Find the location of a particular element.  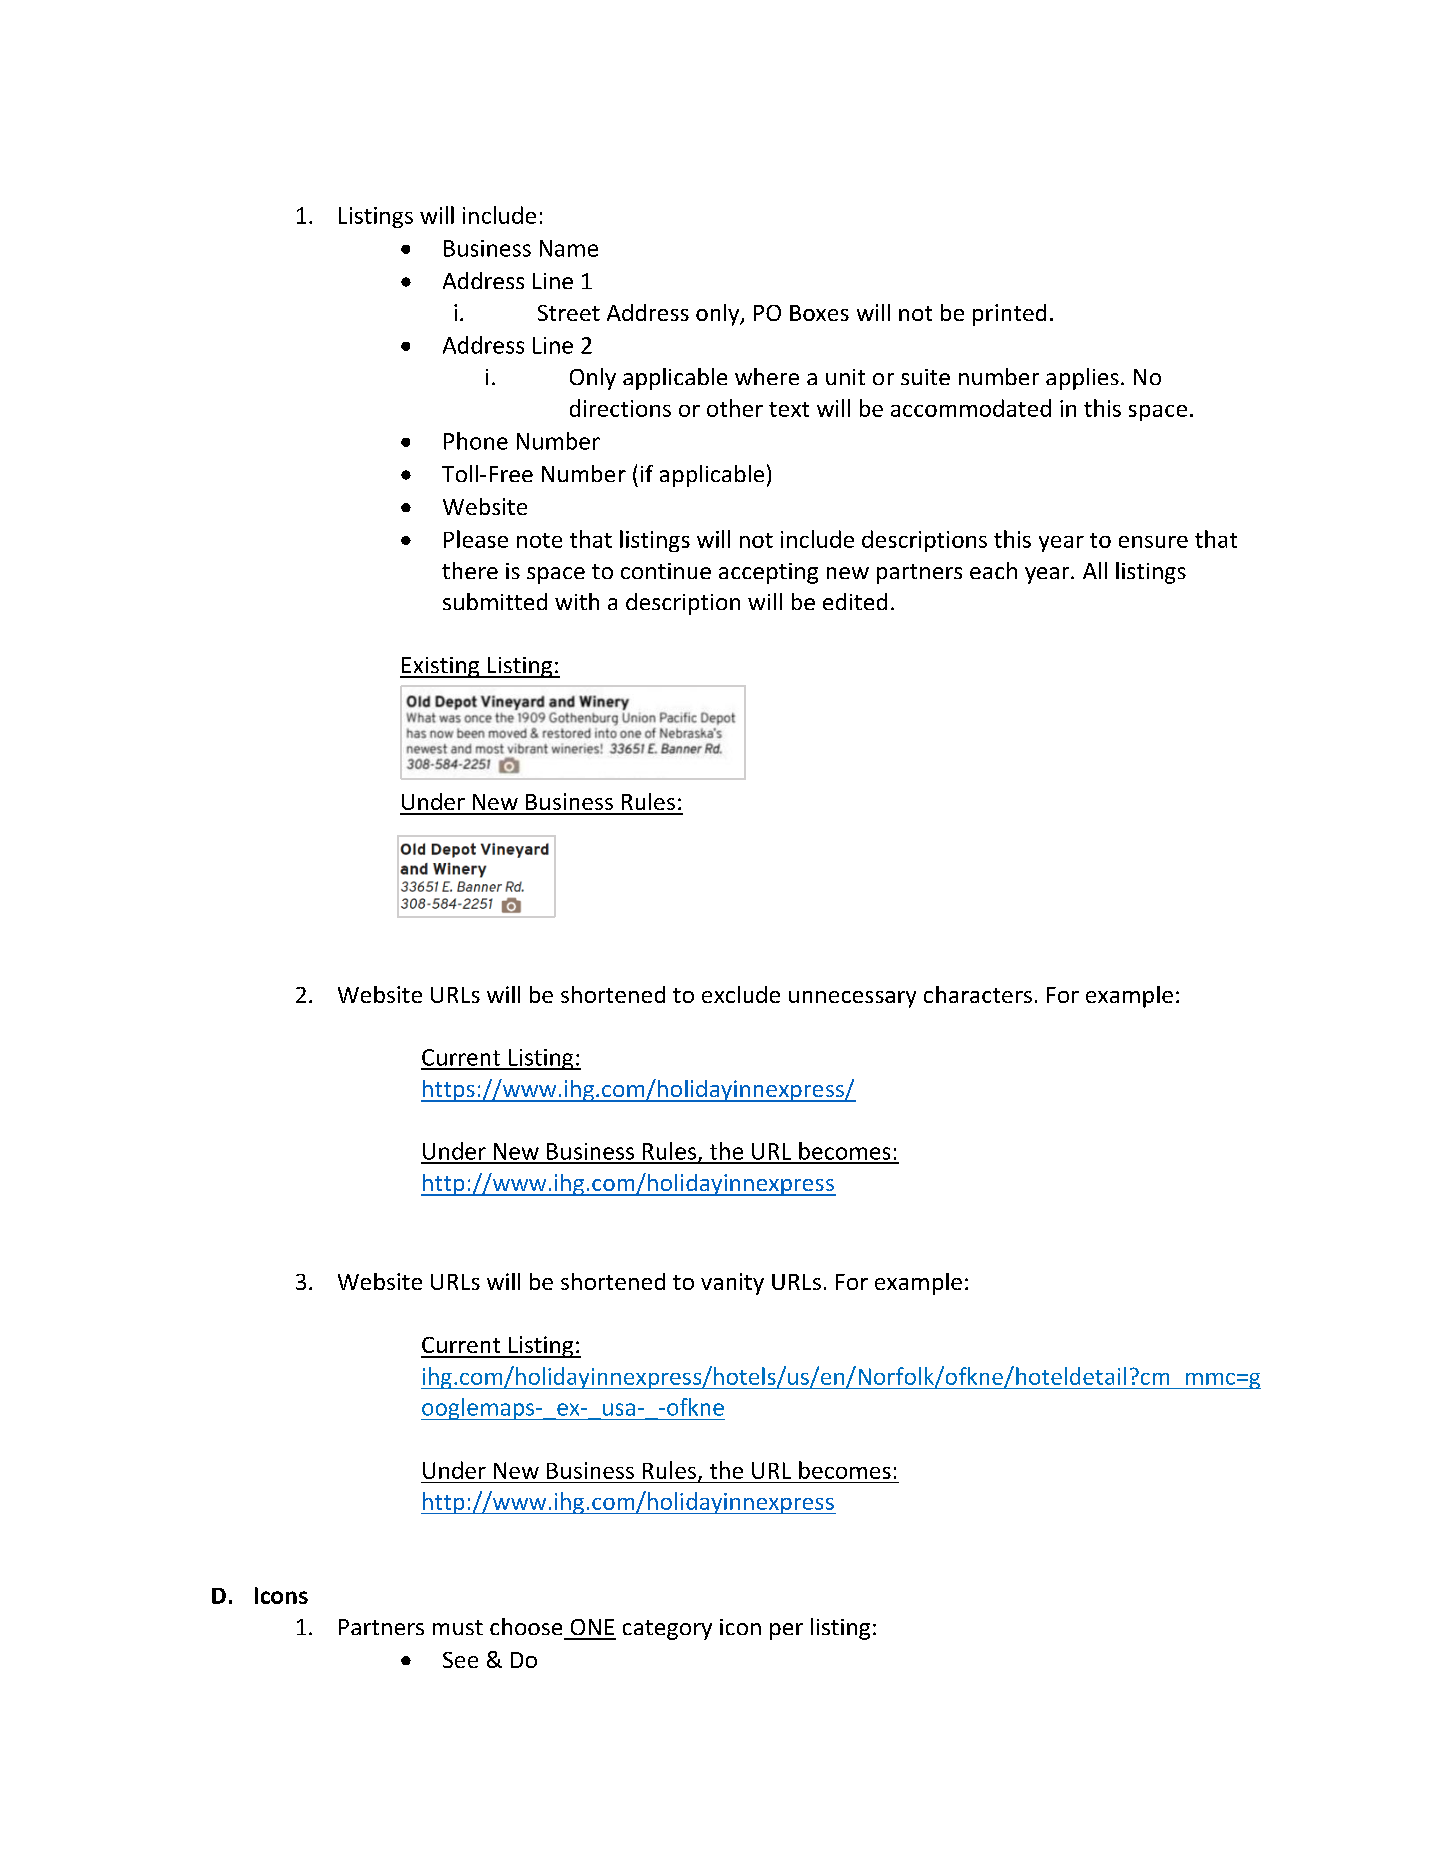

Existing is located at coordinates (441, 667).
